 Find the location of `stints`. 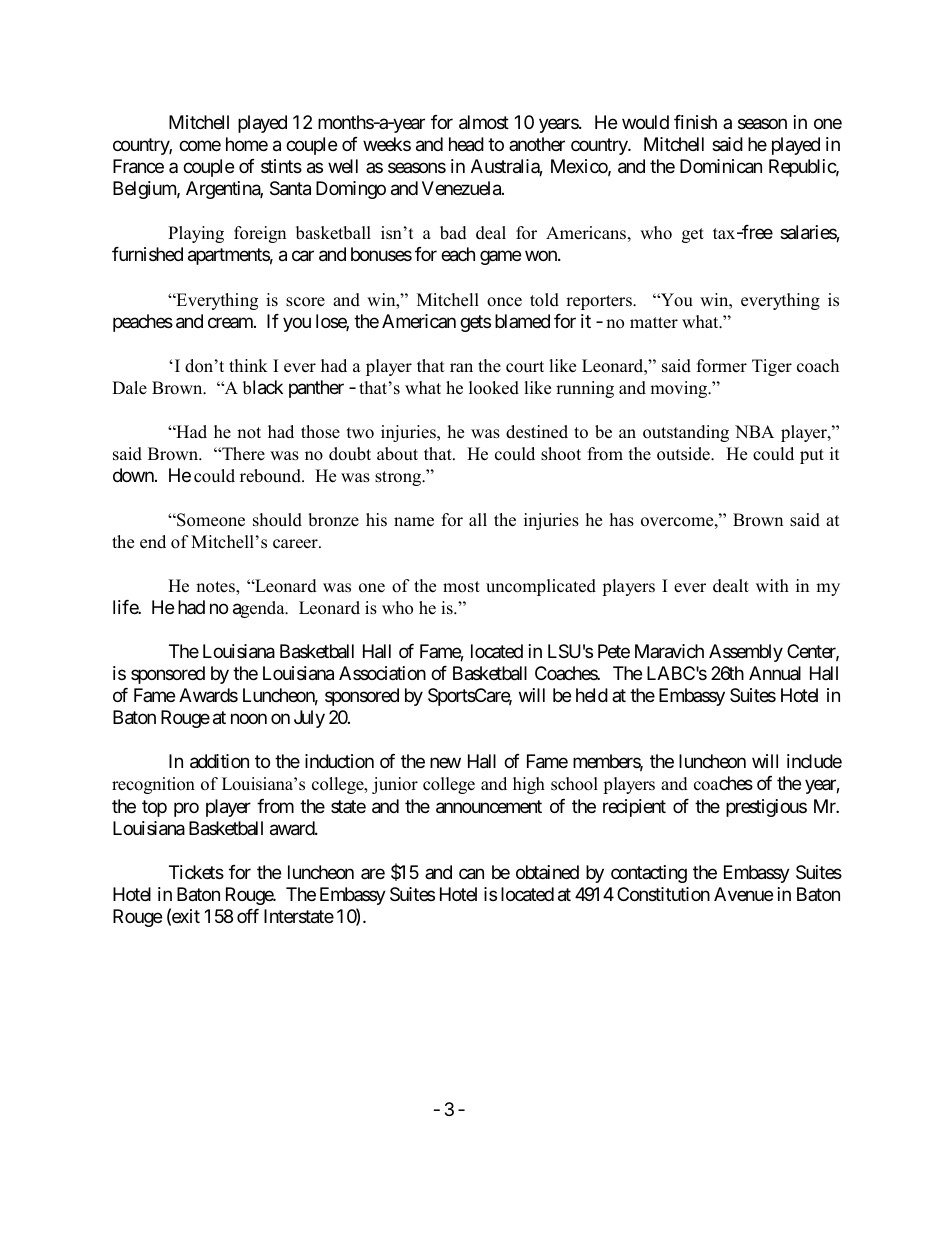

stints is located at coordinates (281, 166).
